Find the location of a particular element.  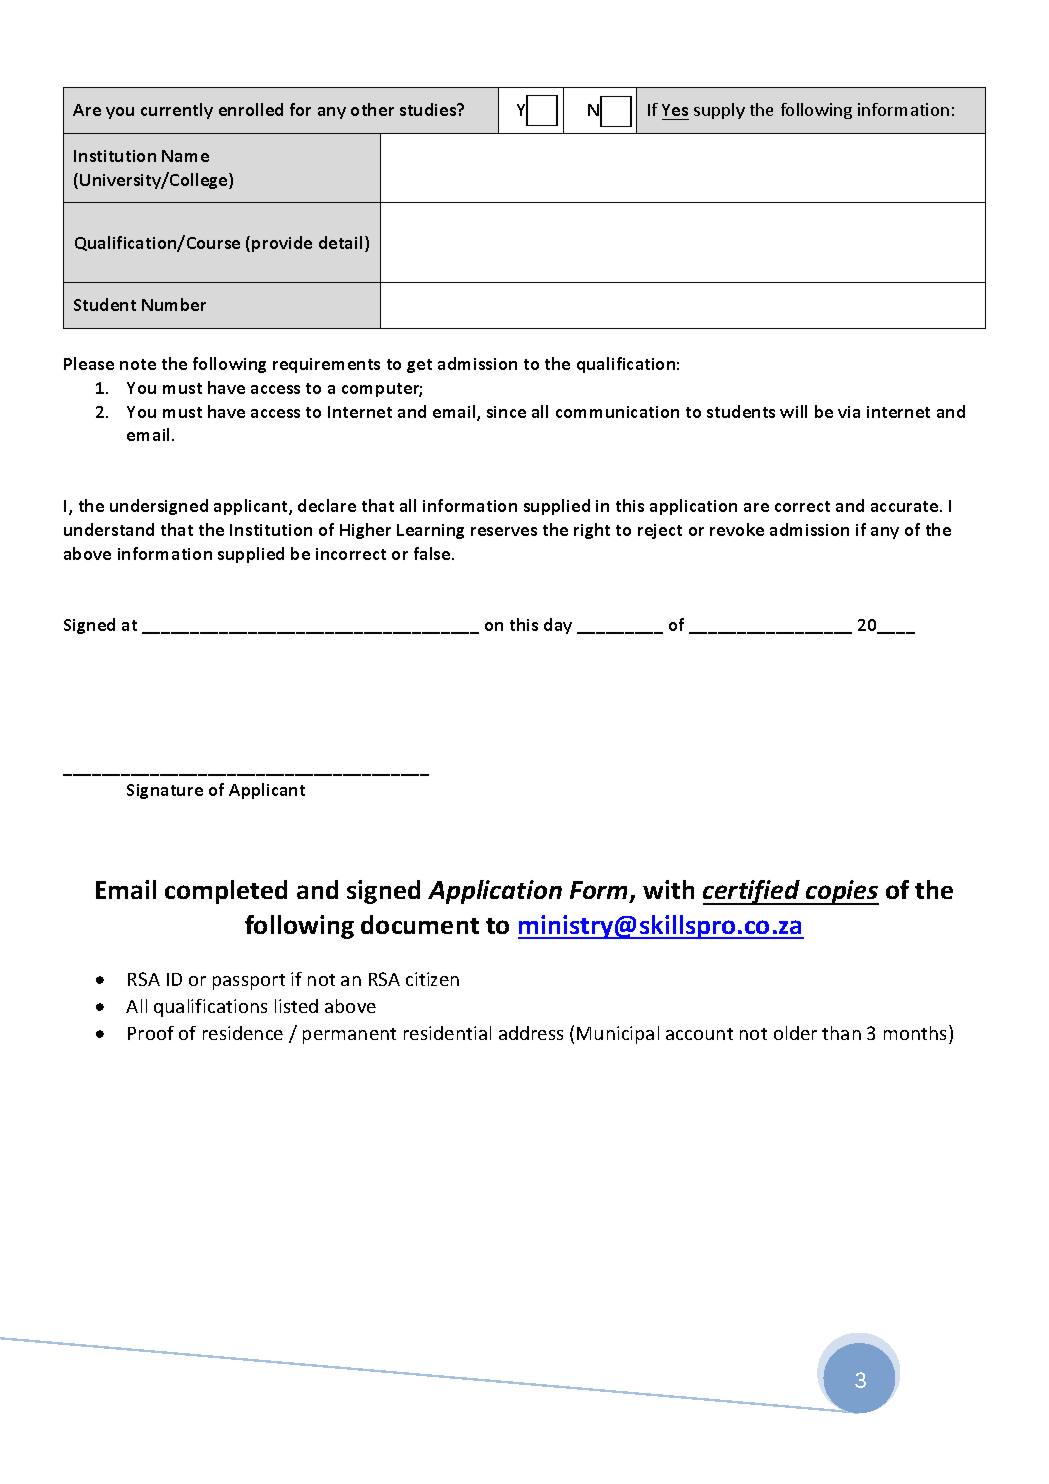

studies is located at coordinates (429, 109).
